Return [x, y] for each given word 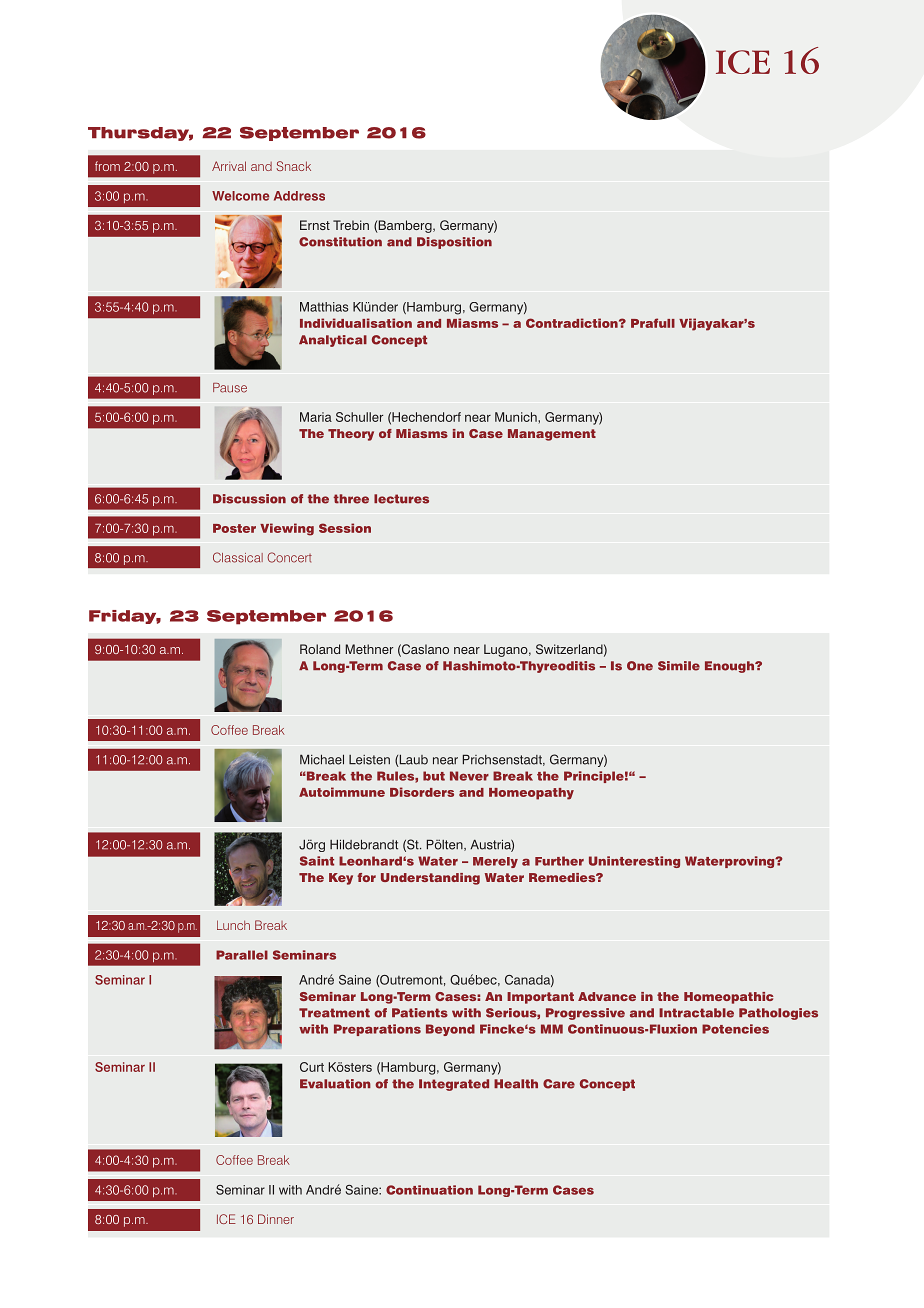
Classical [238, 557]
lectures [401, 499]
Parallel [242, 955]
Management [552, 435]
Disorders [422, 792]
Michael [322, 759]
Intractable [696, 1013]
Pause [230, 388]
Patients [420, 1013]
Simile [679, 666]
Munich [517, 417]
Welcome [240, 196]
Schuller [359, 417]
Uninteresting [634, 862]
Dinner [276, 1219]
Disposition [454, 243]
